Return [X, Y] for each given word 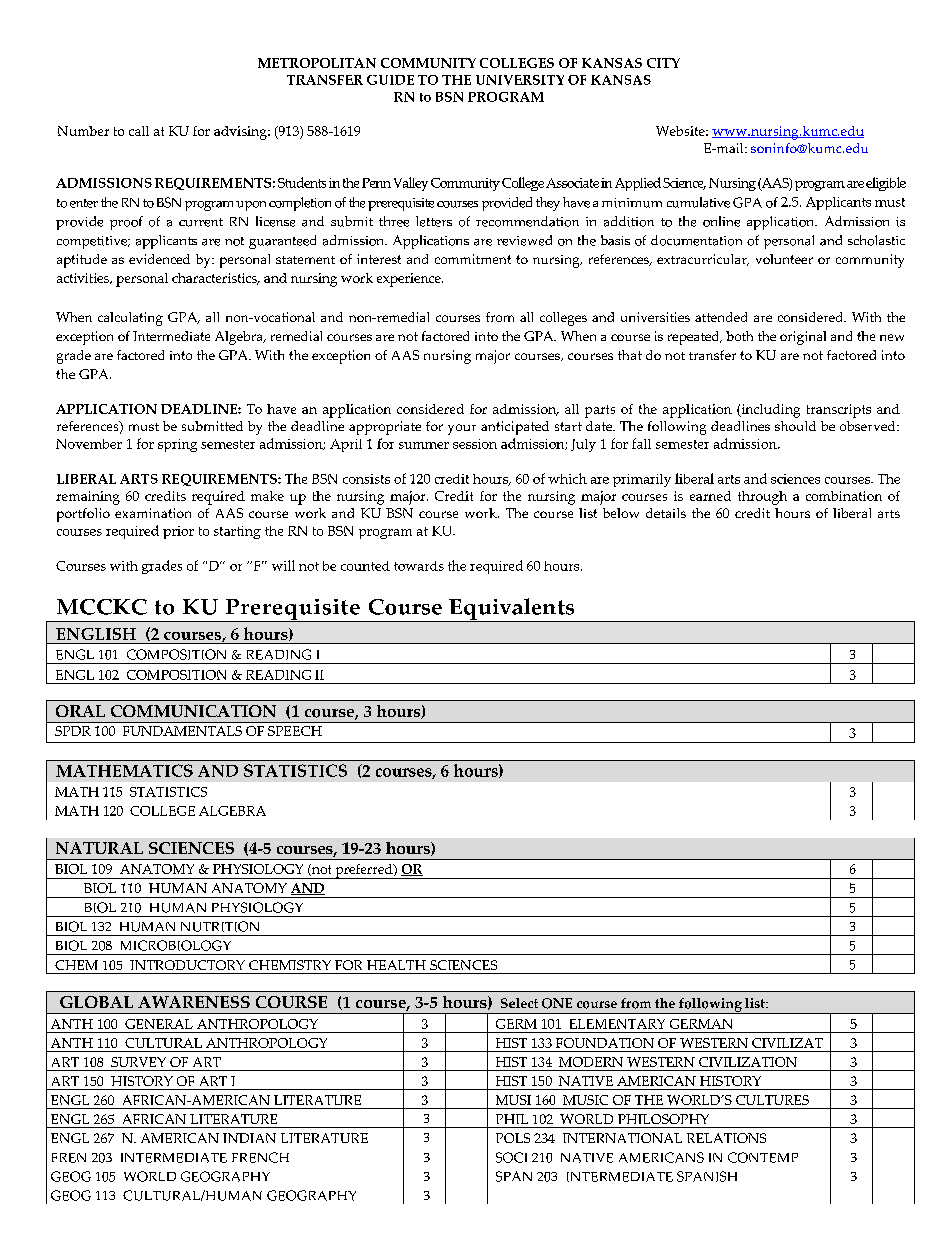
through [762, 498]
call [139, 131]
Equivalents [512, 610]
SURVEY [138, 1062]
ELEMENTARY [617, 1024]
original [803, 338]
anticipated [515, 428]
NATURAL [99, 848]
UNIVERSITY [520, 80]
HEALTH [396, 965]
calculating [130, 319]
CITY [663, 63]
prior [178, 532]
